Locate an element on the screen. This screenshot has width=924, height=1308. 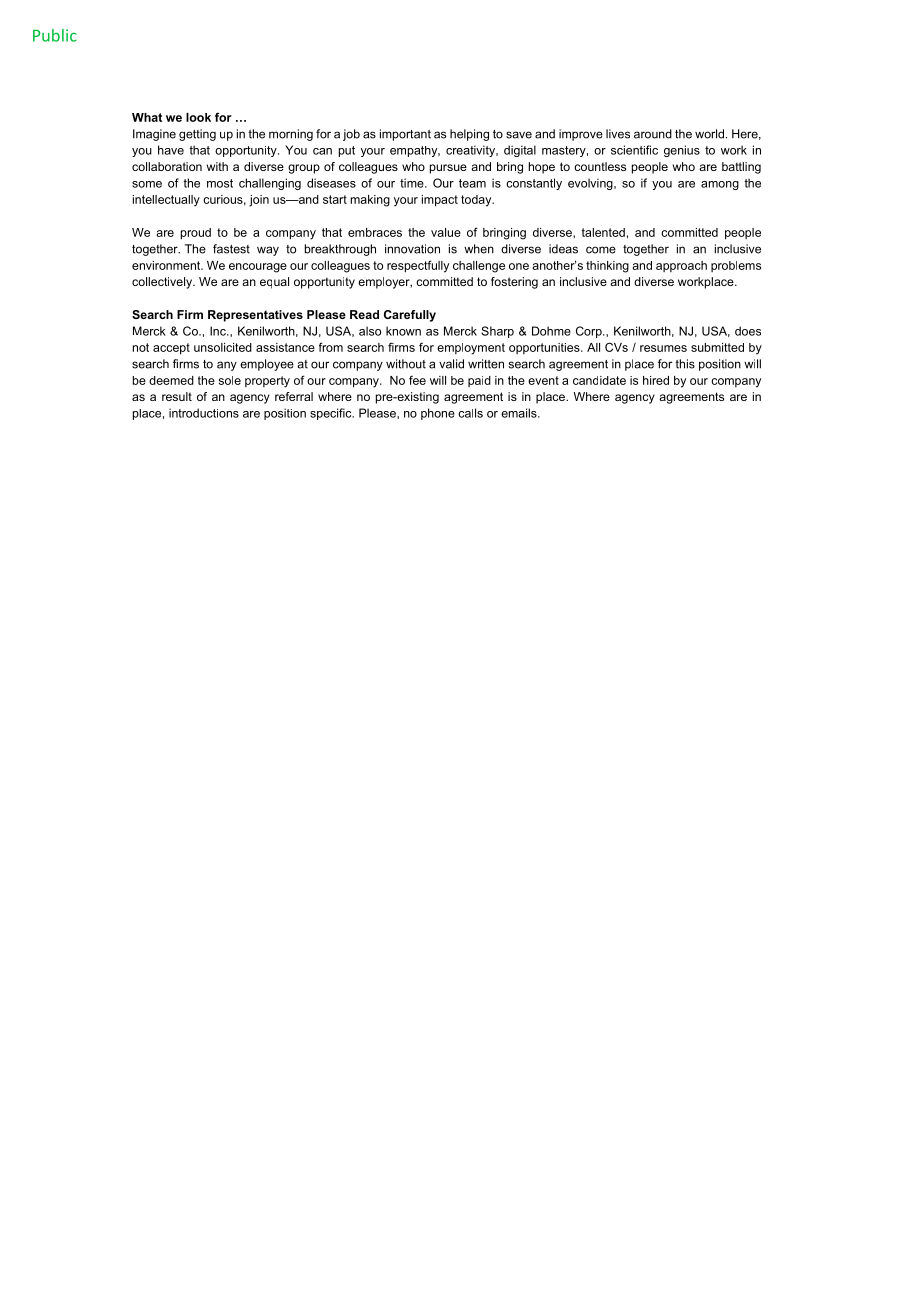
phone is located at coordinates (438, 414).
